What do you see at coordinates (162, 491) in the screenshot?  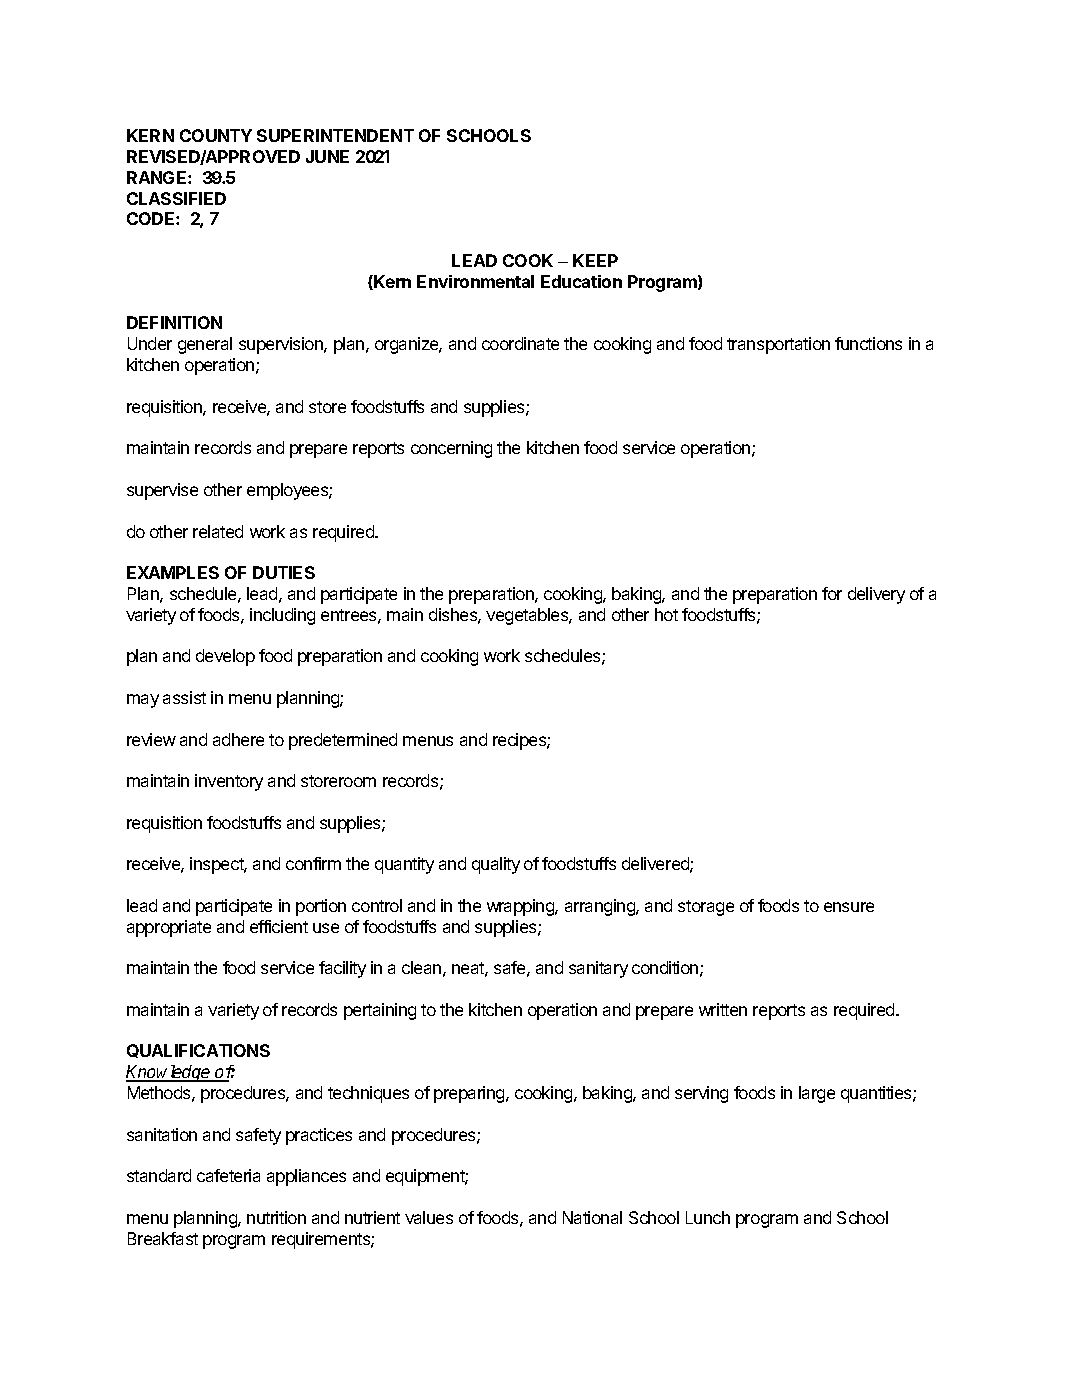 I see `supervise` at bounding box center [162, 491].
